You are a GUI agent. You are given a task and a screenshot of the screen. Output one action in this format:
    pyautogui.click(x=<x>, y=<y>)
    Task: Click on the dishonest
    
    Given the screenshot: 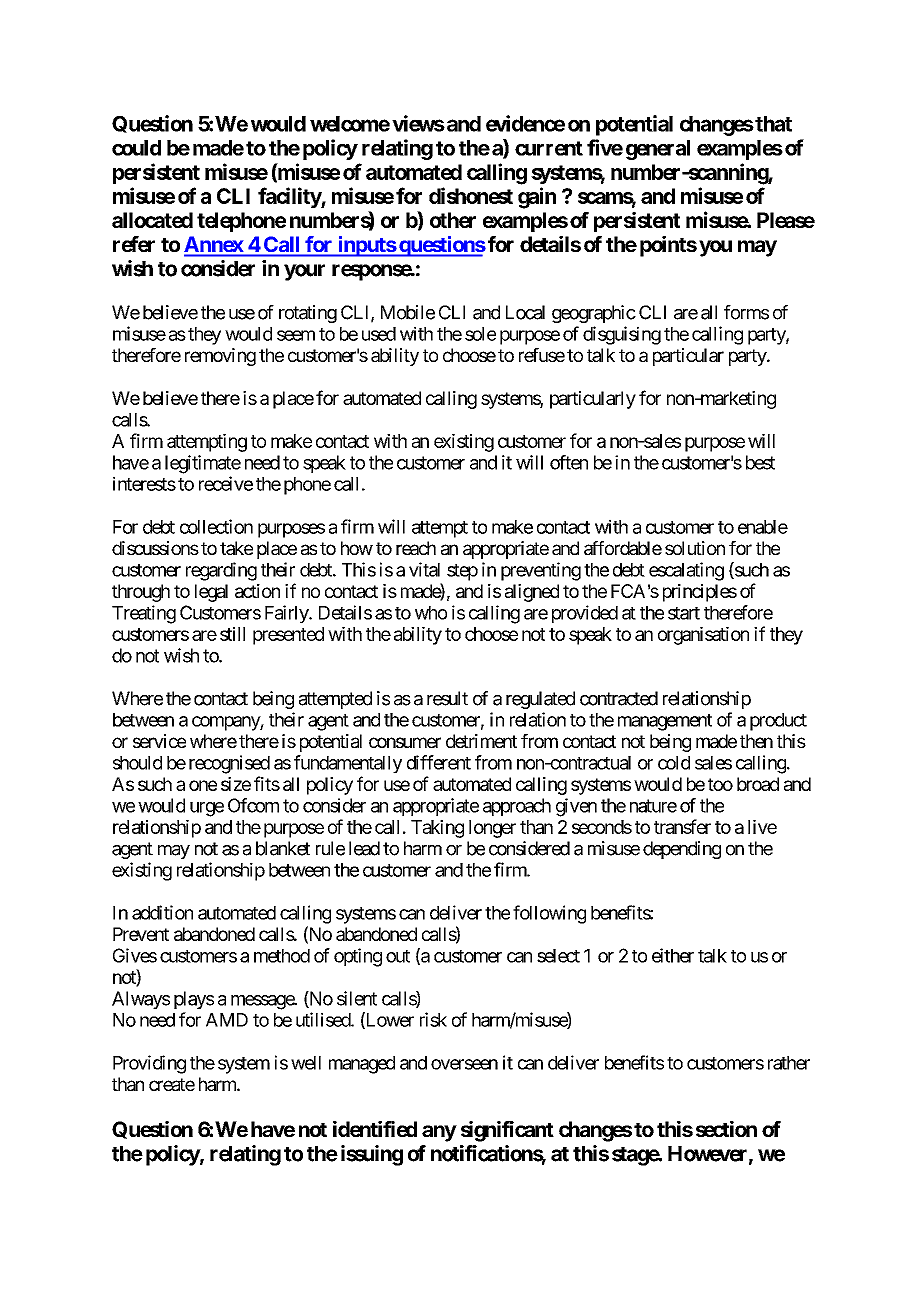 What is the action you would take?
    pyautogui.click(x=471, y=195)
